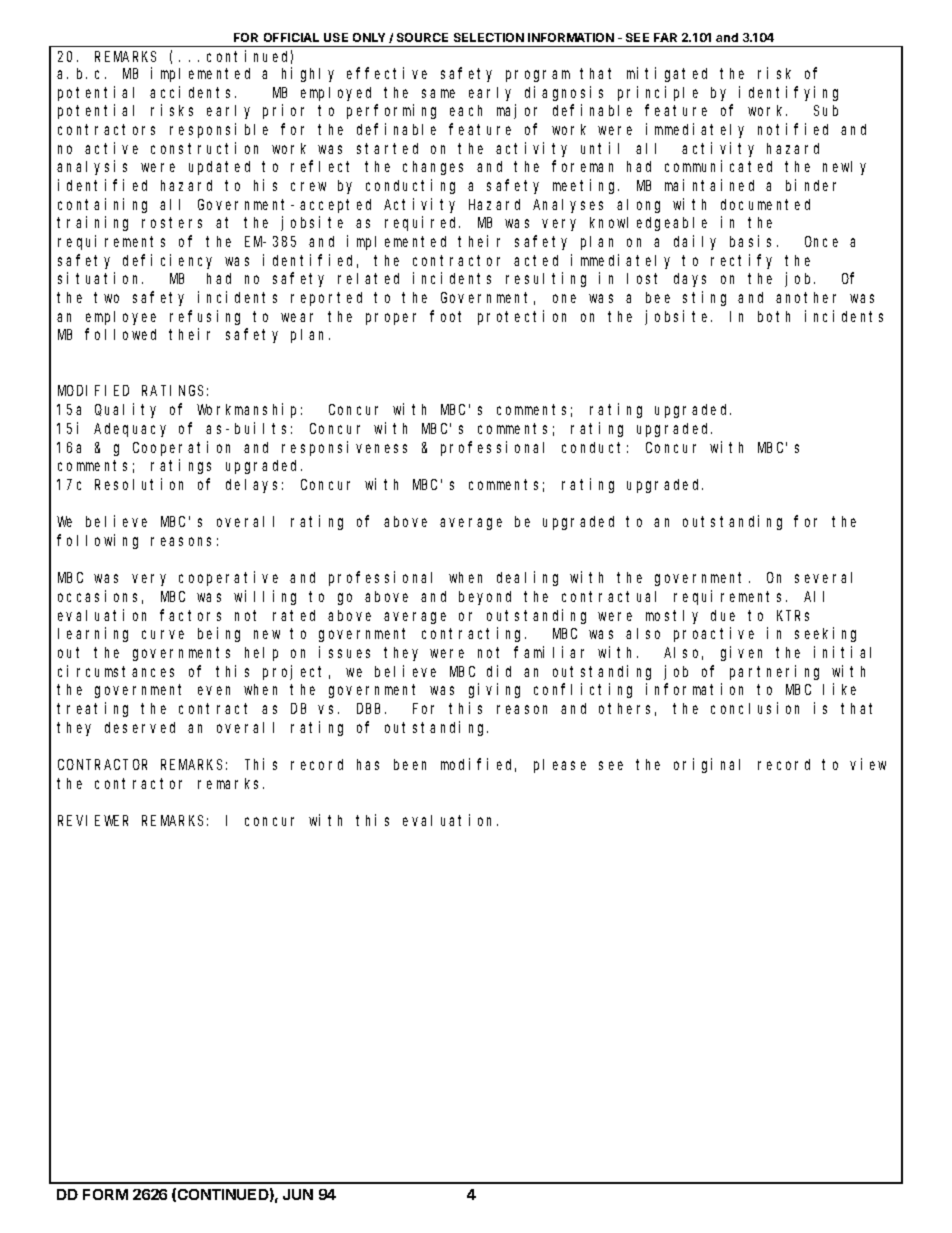 The height and width of the page is (1233, 952). What do you see at coordinates (140, 727) in the page?
I see `deserved` at bounding box center [140, 727].
